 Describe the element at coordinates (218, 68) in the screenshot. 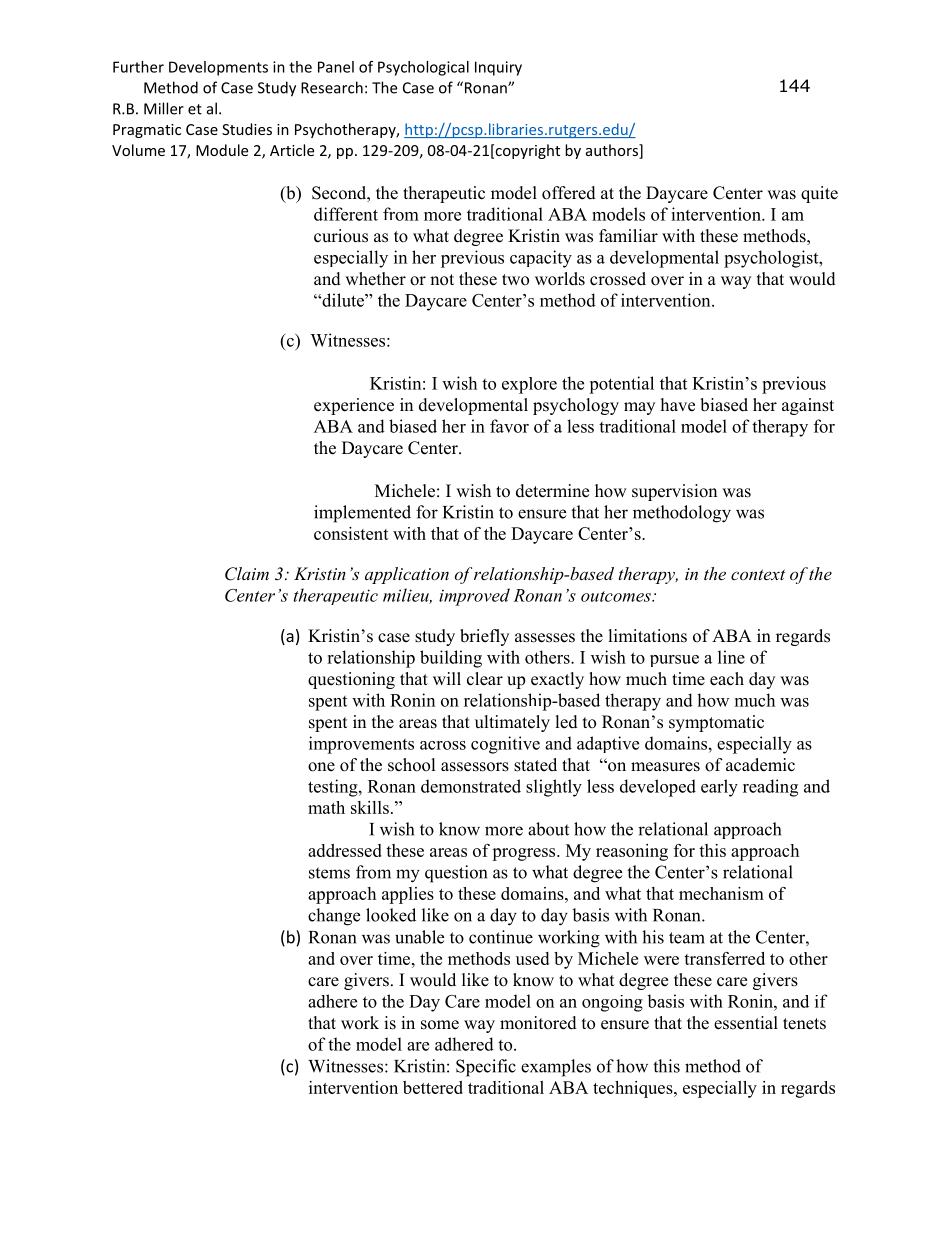

I see `Developments` at that location.
